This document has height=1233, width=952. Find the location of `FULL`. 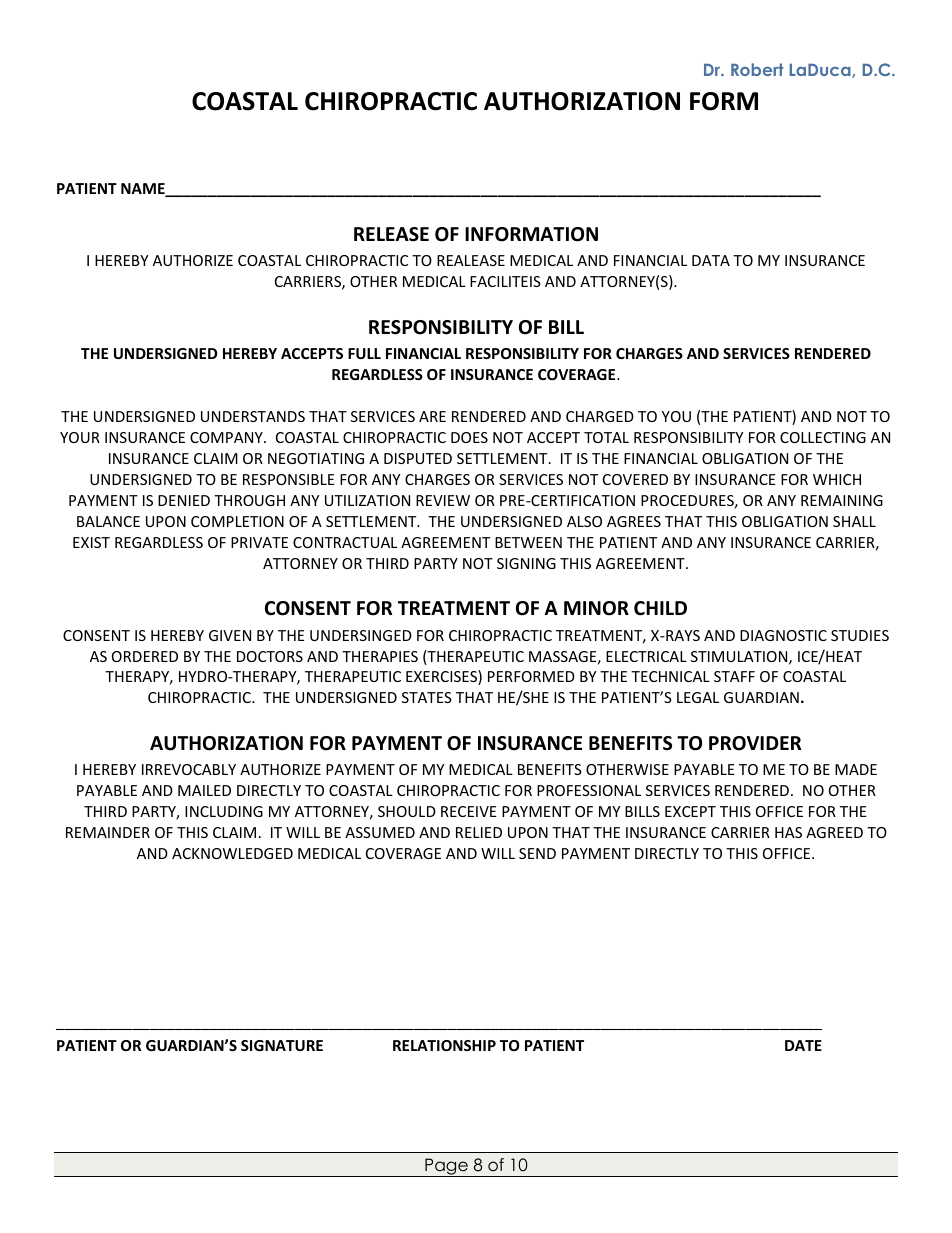

FULL is located at coordinates (364, 353).
